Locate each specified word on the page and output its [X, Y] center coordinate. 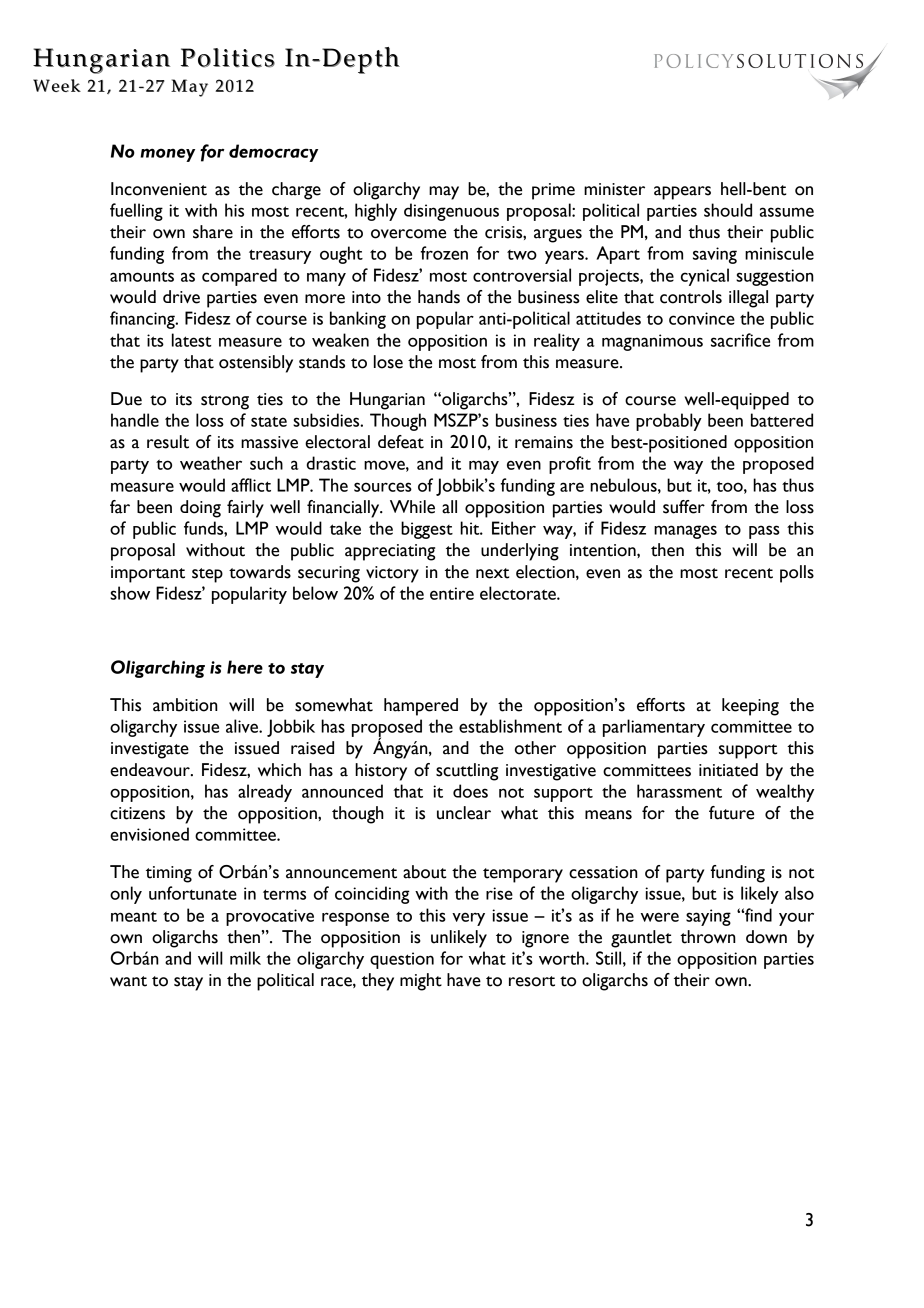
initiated [728, 770]
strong [225, 402]
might [421, 982]
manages [685, 532]
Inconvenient [159, 189]
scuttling [467, 772]
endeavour [151, 770]
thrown [708, 937]
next [492, 573]
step [207, 575]
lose [388, 362]
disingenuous [451, 212]
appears [682, 193]
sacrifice [740, 340]
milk [245, 958]
